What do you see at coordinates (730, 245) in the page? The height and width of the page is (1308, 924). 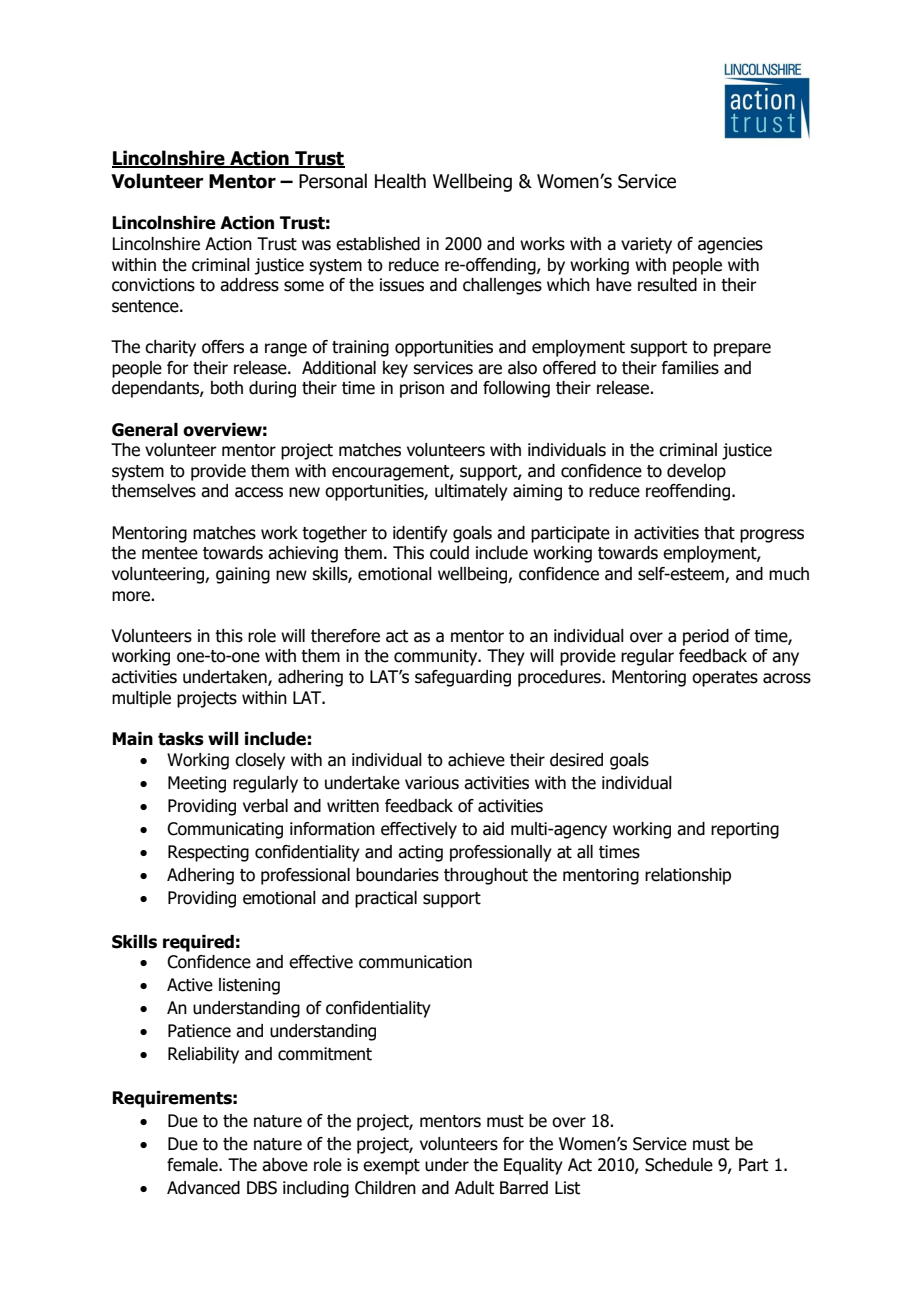 I see `agencies` at bounding box center [730, 245].
